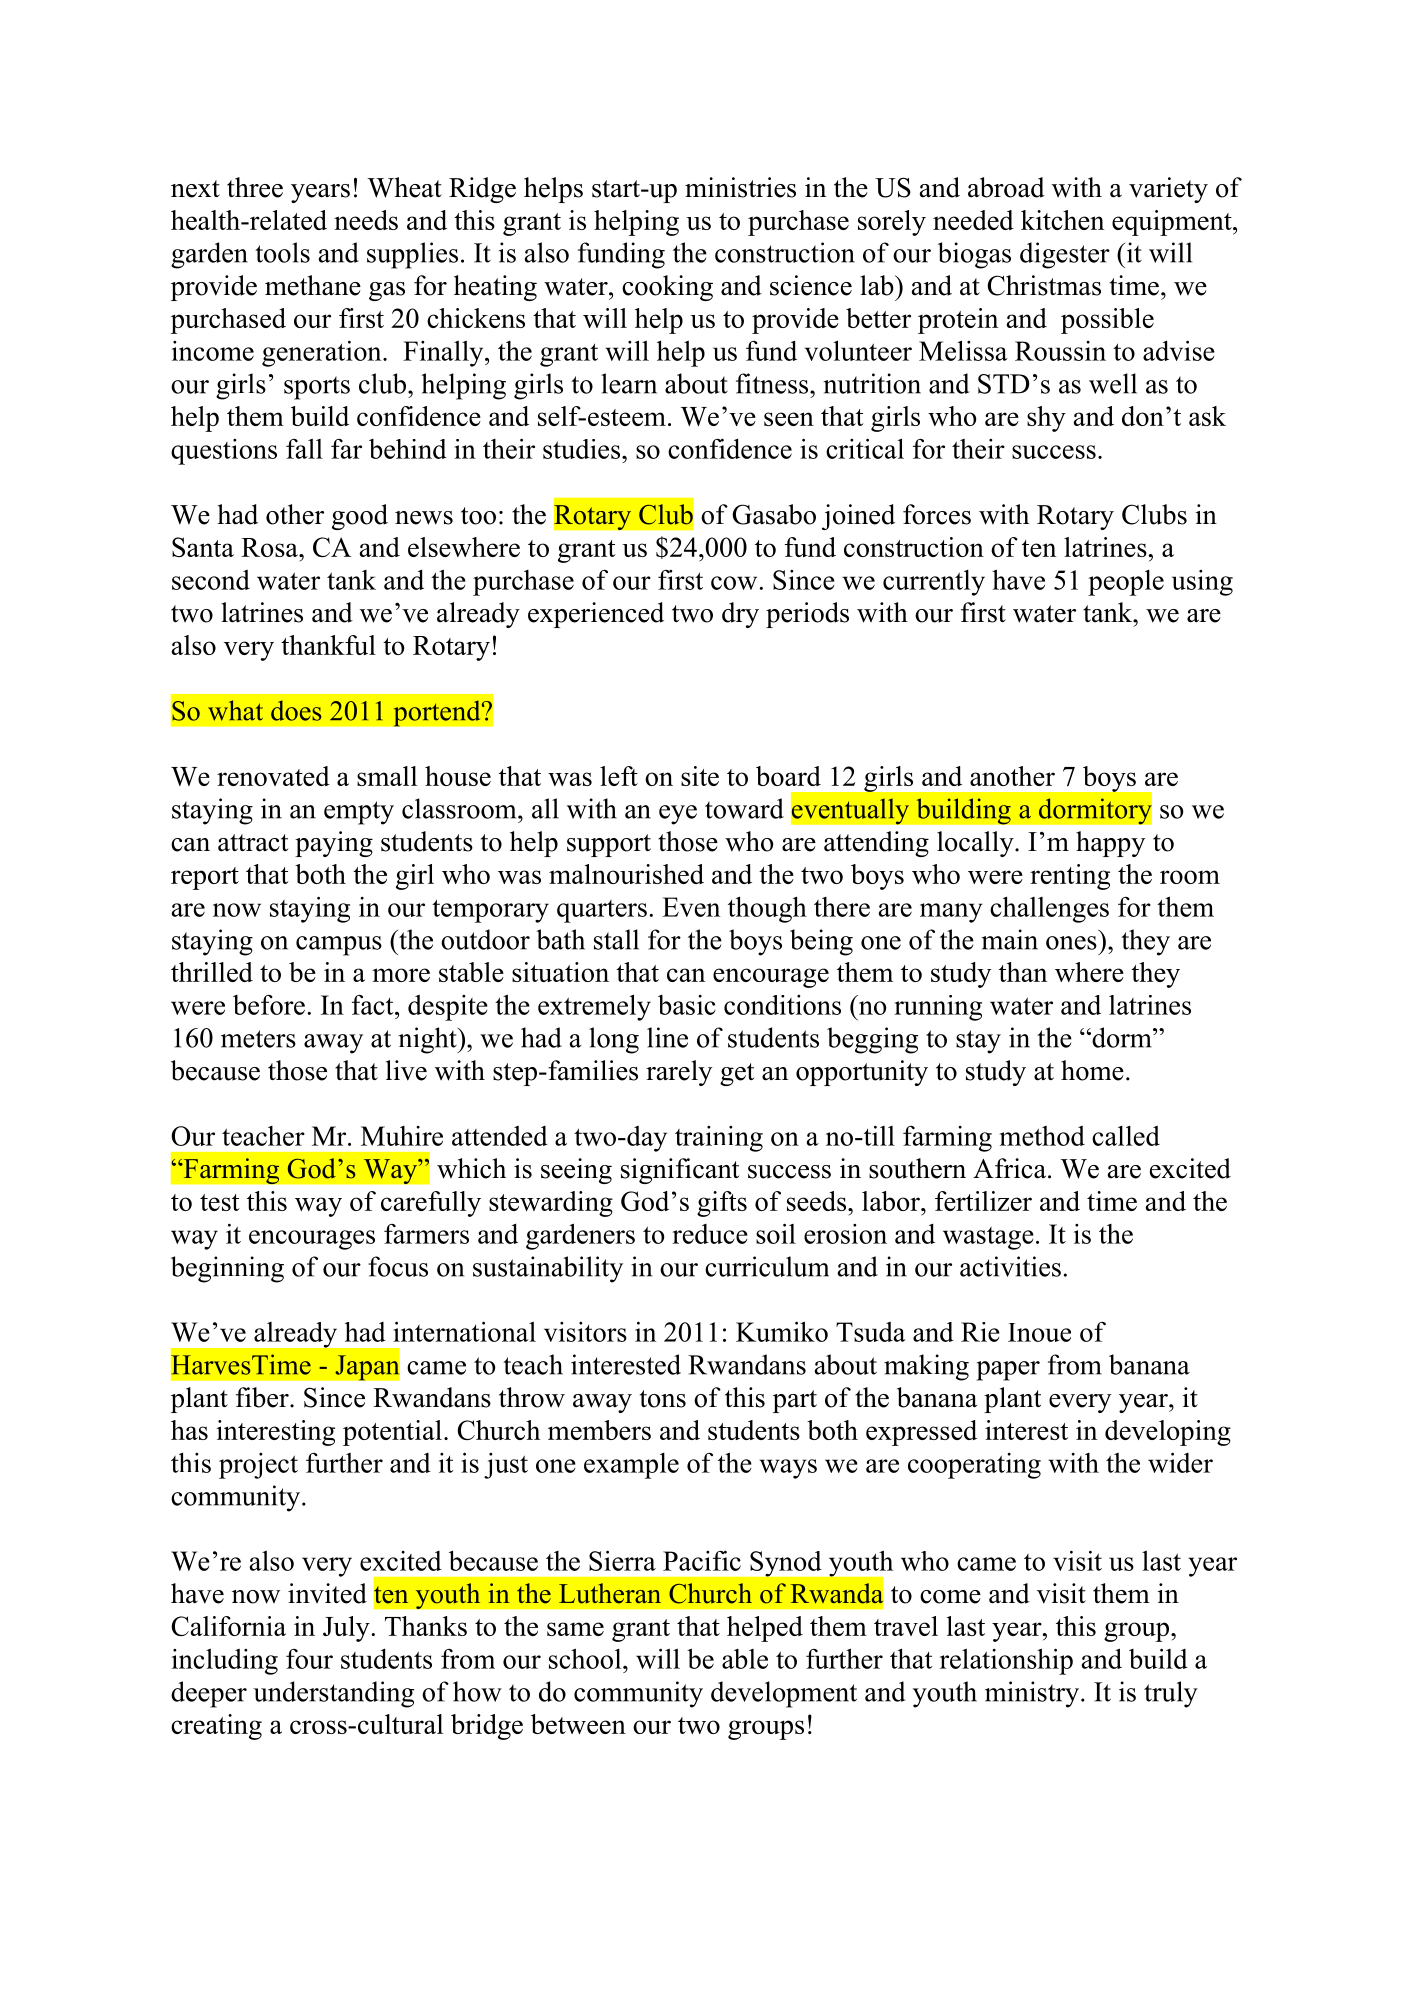 The height and width of the image is (1995, 1411). What do you see at coordinates (296, 710) in the image?
I see `does` at bounding box center [296, 710].
